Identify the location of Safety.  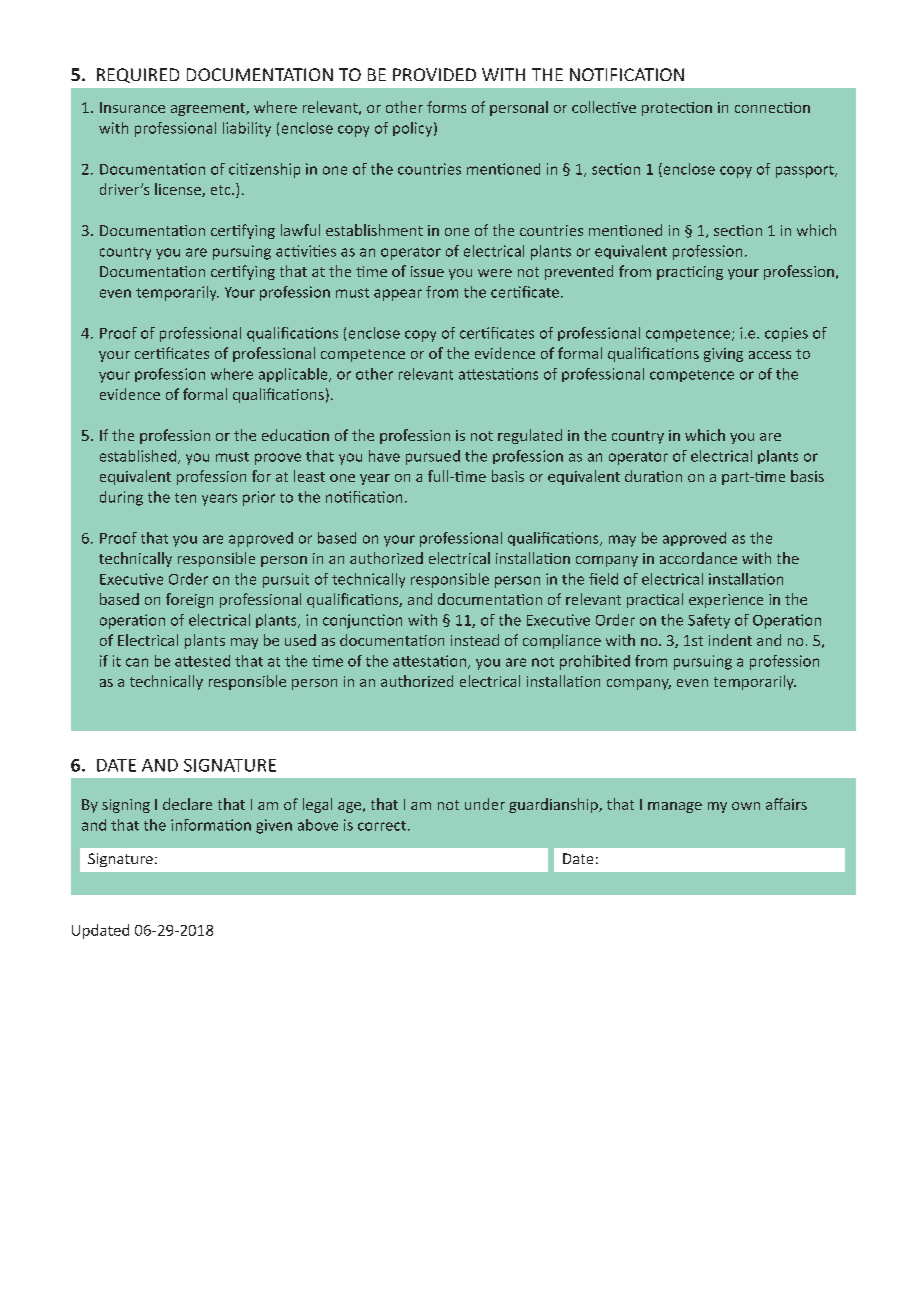
(709, 621).
